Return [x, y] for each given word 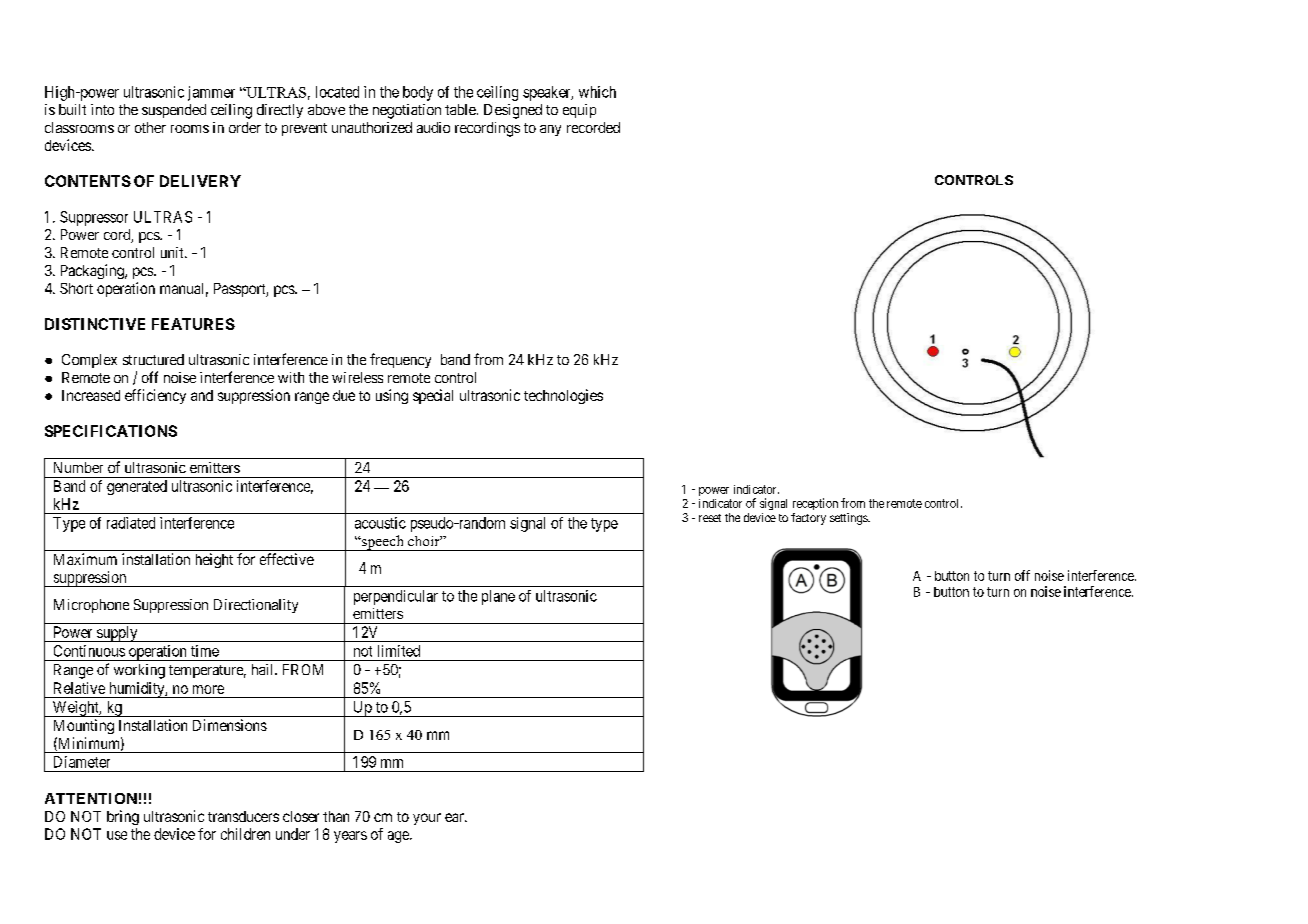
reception [815, 504]
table [460, 109]
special [433, 396]
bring [123, 817]
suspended [174, 111]
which [597, 92]
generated [137, 487]
